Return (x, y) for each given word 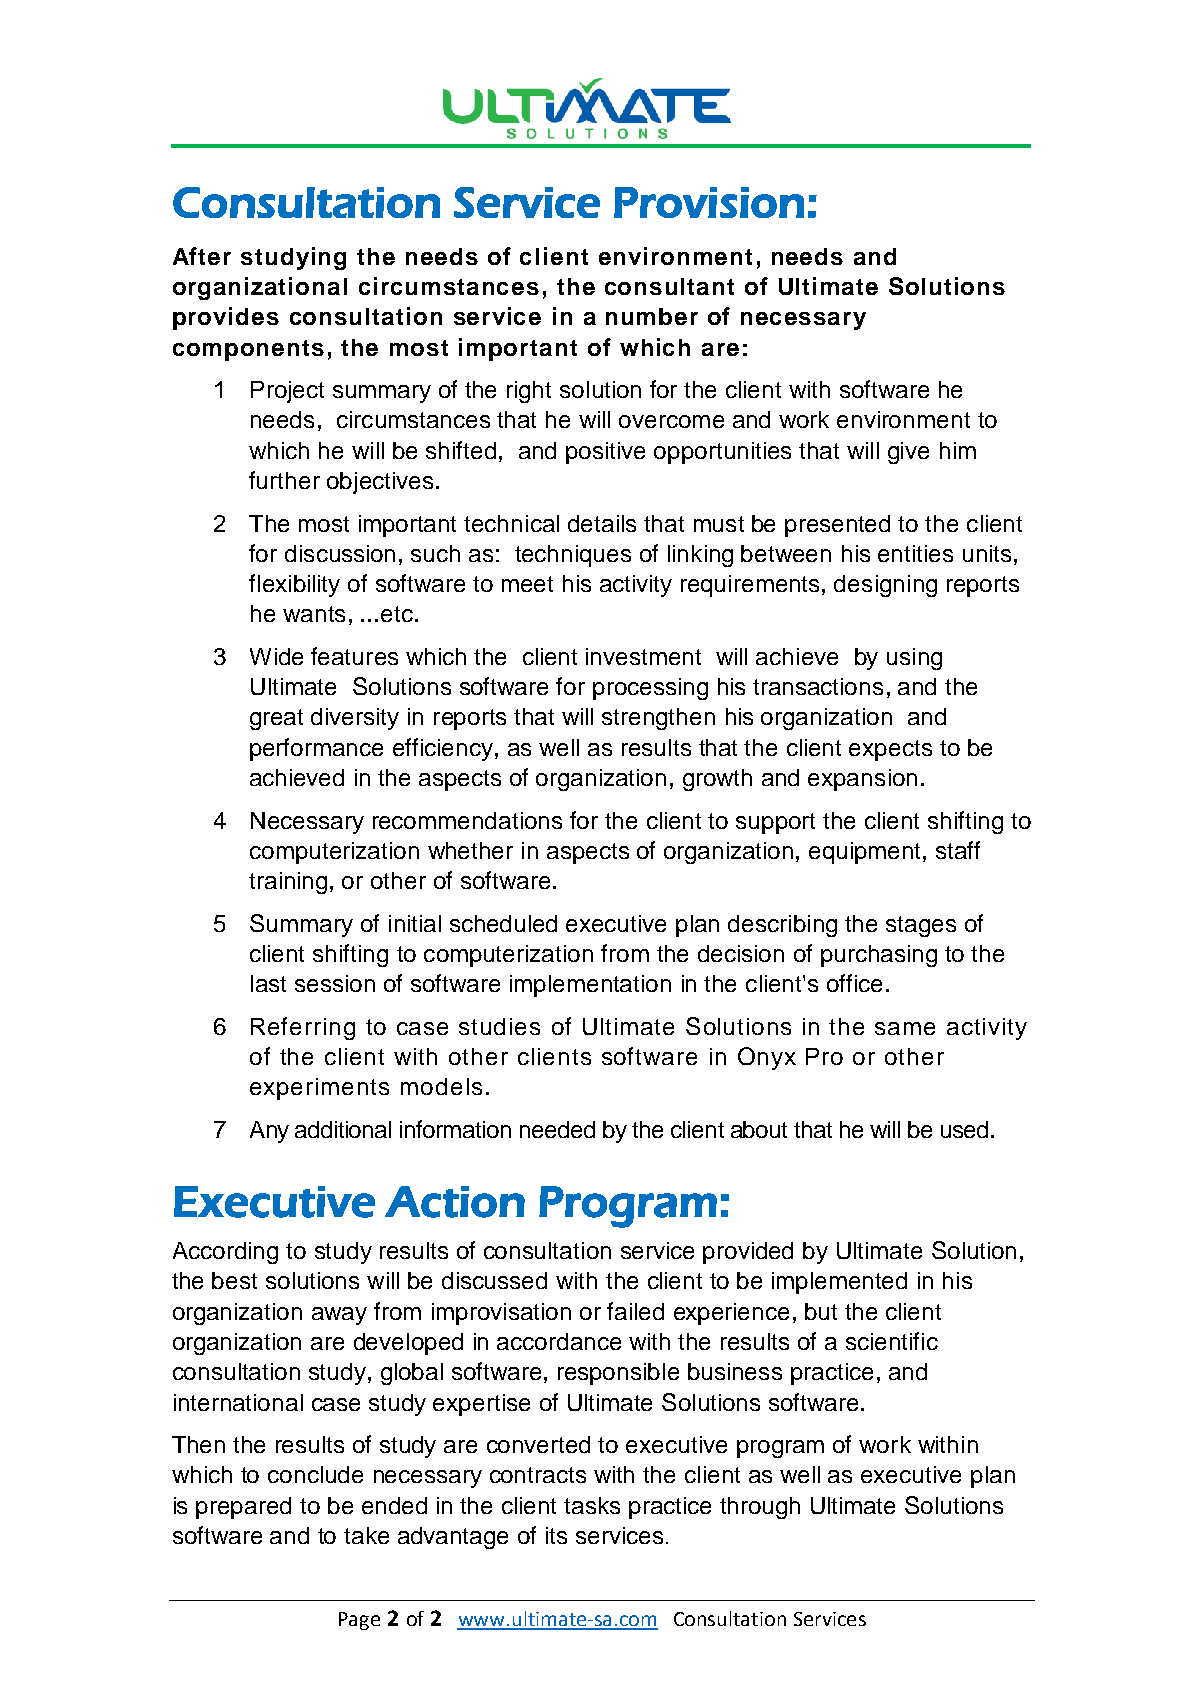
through (760, 1508)
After (202, 256)
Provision (709, 202)
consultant (669, 286)
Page (359, 1621)
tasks (592, 1505)
